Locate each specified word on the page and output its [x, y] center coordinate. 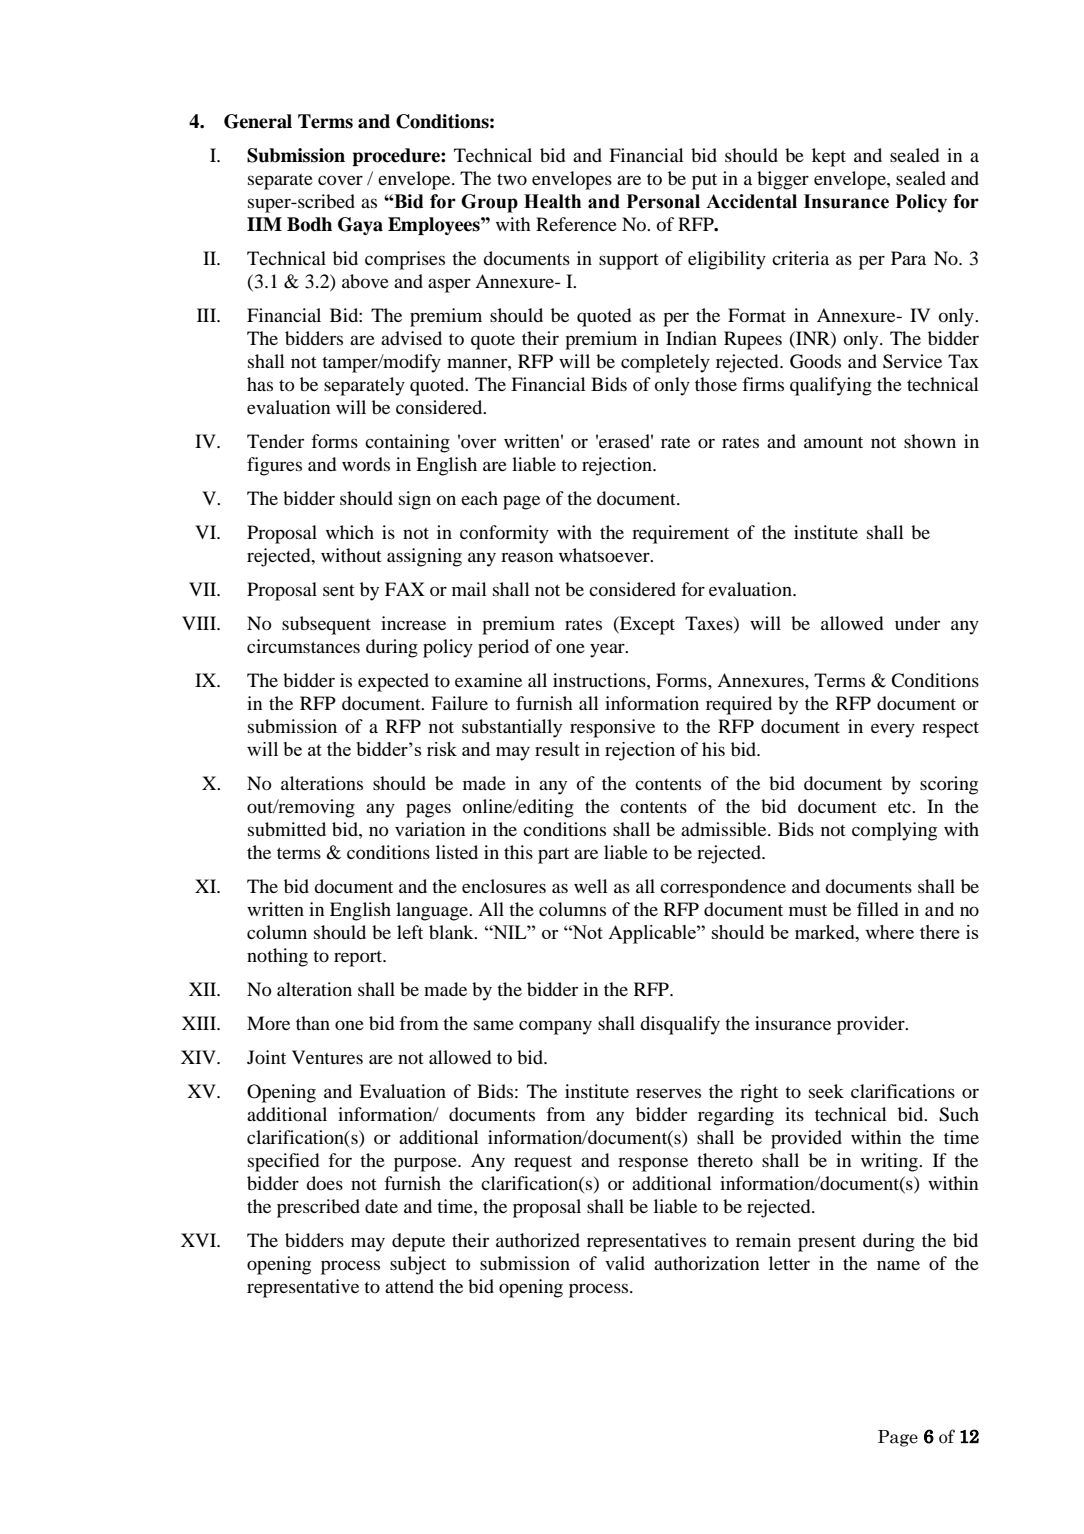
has [260, 384]
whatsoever [605, 555]
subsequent [326, 625]
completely [665, 363]
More [268, 1023]
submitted [287, 829]
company [555, 1027]
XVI [200, 1240]
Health [552, 201]
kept [829, 157]
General [258, 121]
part [553, 855]
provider [872, 1025]
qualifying [831, 386]
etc [900, 807]
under [917, 623]
